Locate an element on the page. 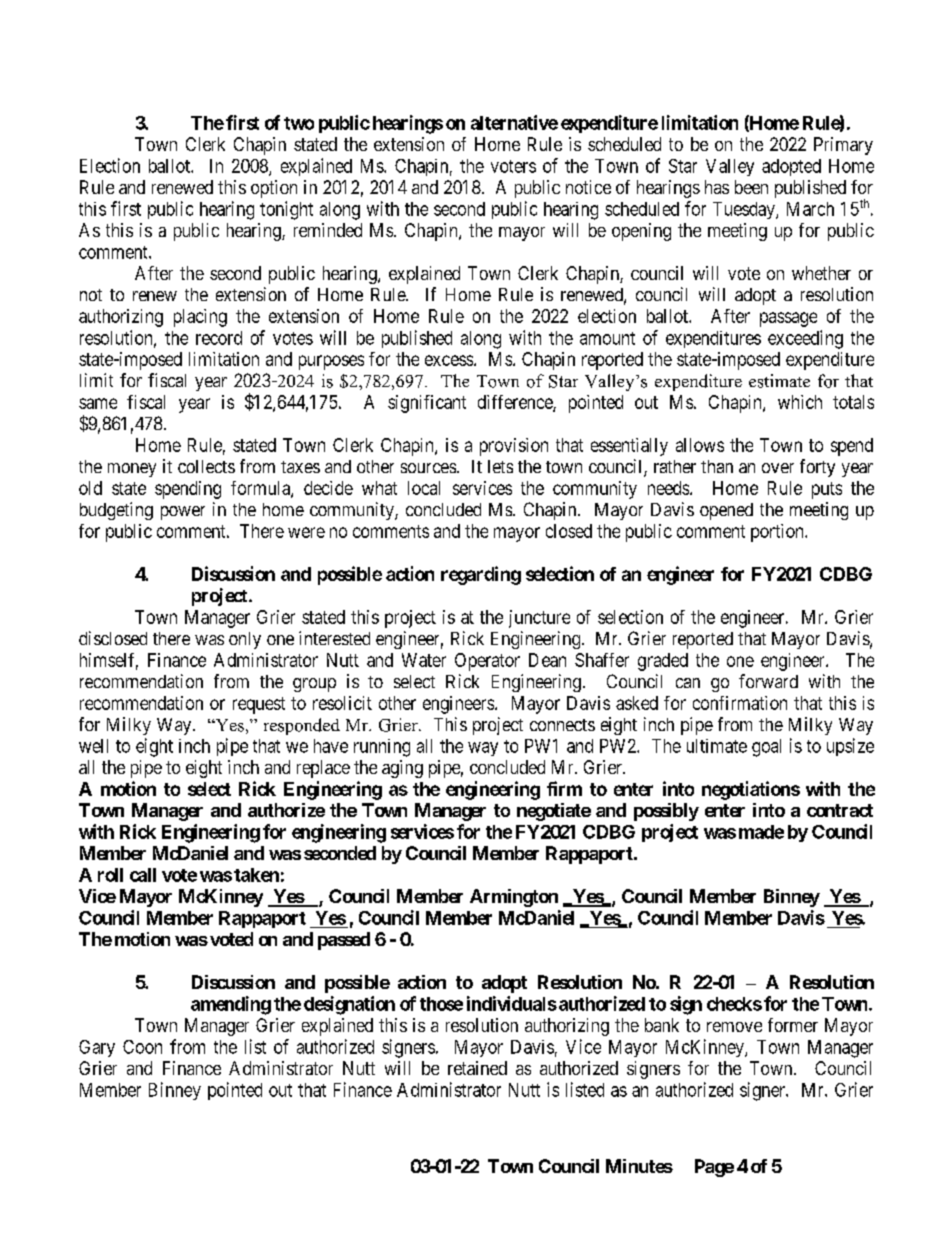 The height and width of the page is (1233, 952). over is located at coordinates (778, 468).
